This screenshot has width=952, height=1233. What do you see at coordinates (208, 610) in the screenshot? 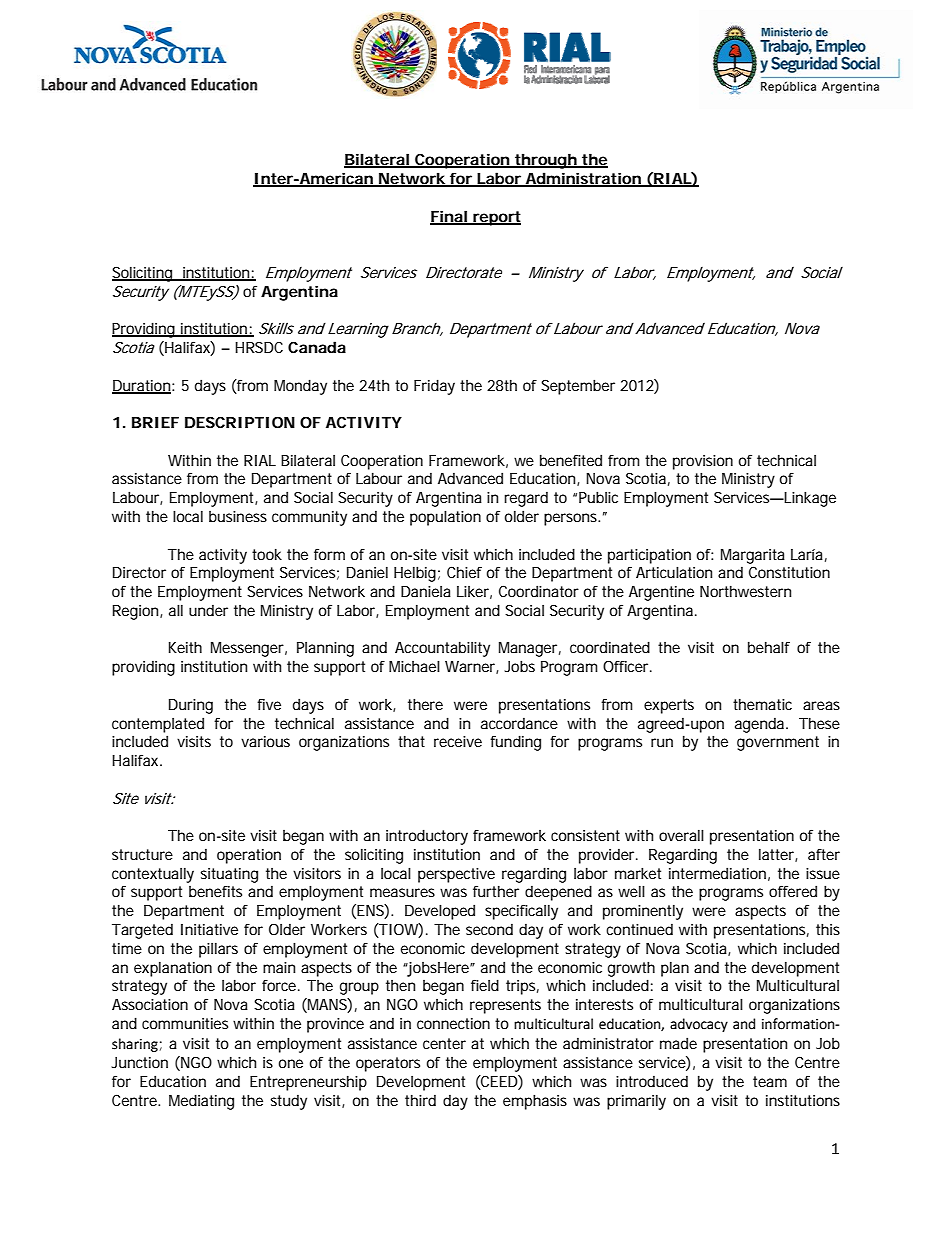
I see `under` at bounding box center [208, 610].
